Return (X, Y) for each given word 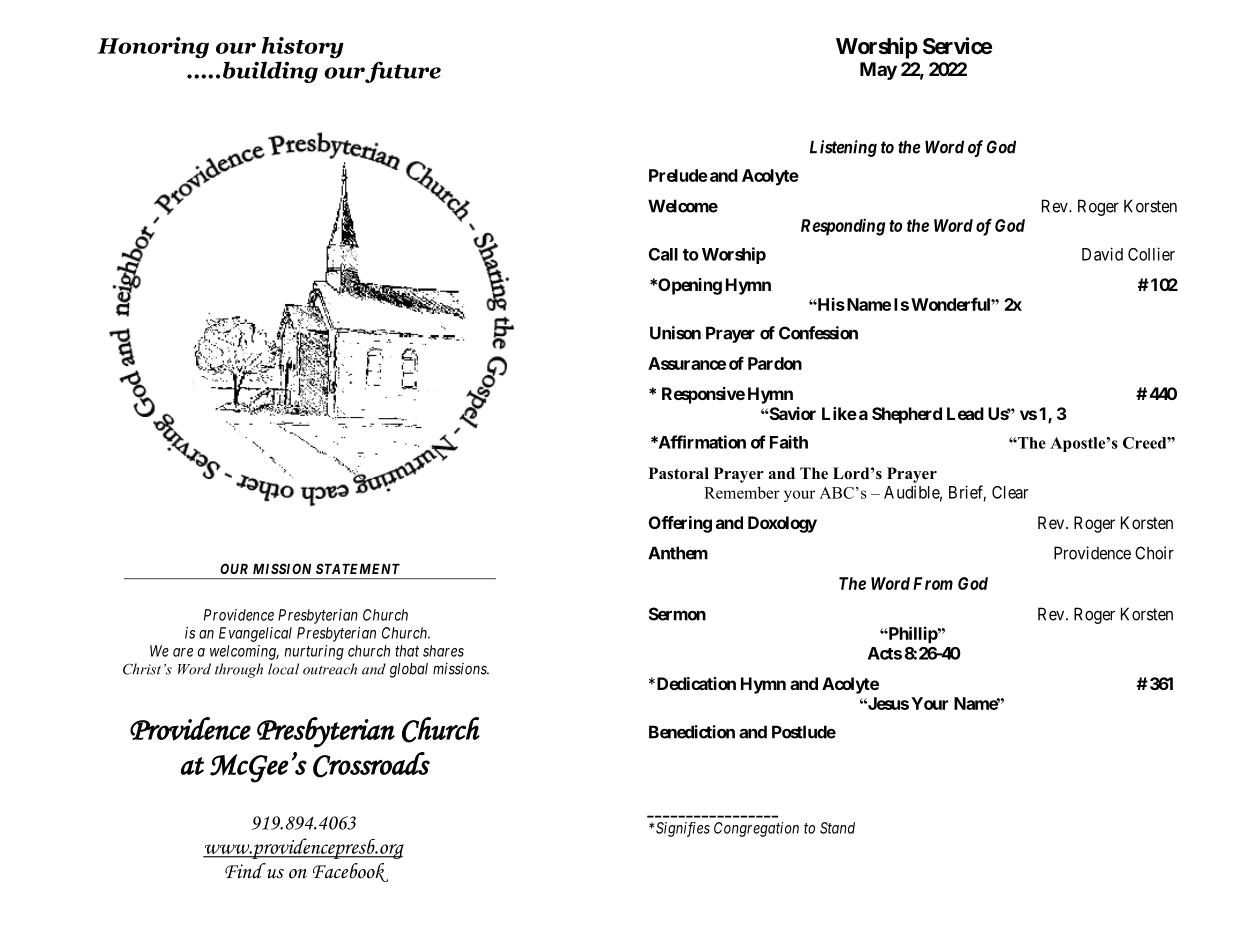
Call (663, 254)
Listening (843, 148)
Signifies (683, 829)
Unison (675, 333)
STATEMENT (358, 568)
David (1102, 254)
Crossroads (371, 765)
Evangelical (255, 634)
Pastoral (679, 473)
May (878, 71)
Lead (965, 413)
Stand (837, 828)
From (933, 583)
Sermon (677, 614)
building (270, 72)
